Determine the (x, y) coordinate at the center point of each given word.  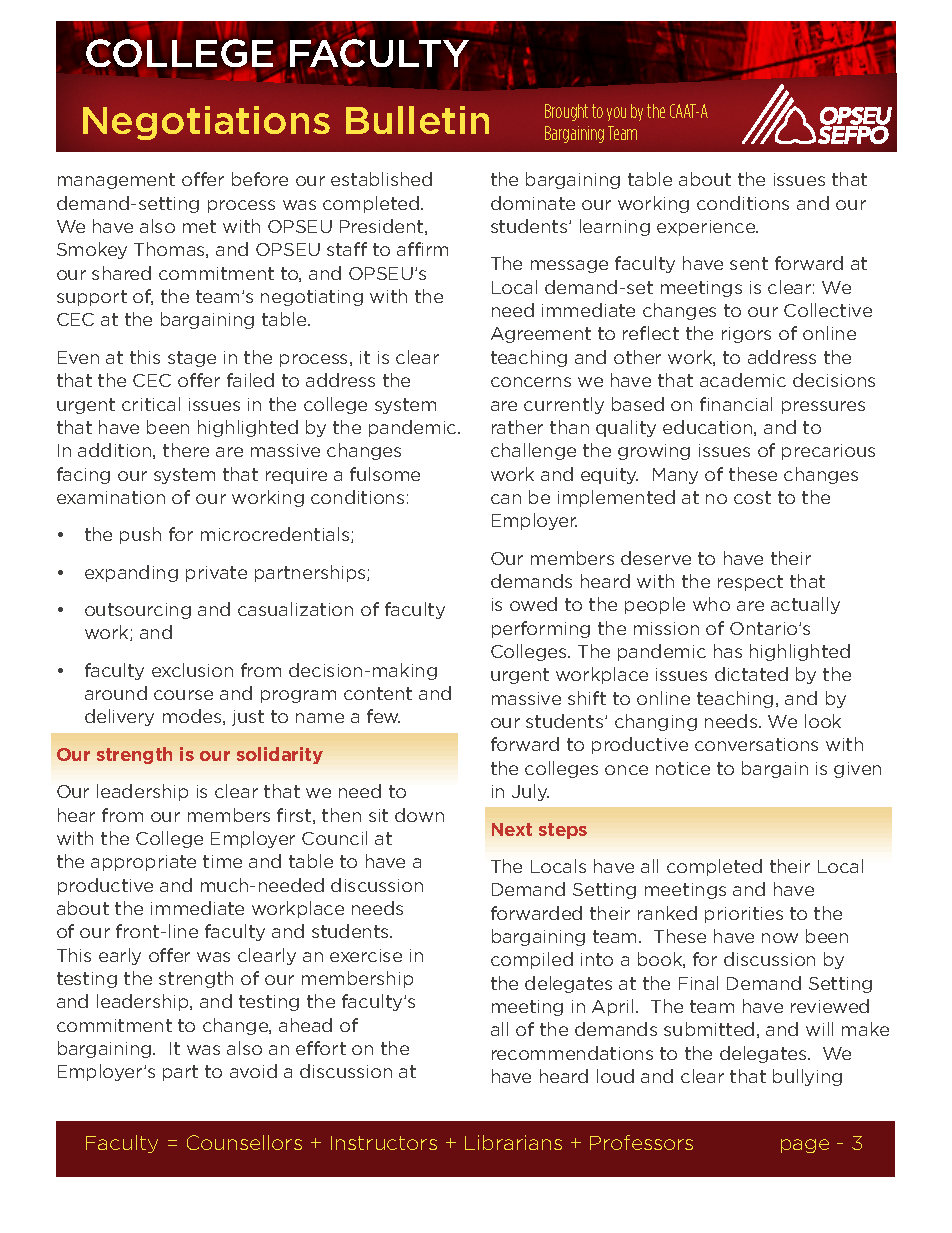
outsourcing (138, 611)
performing (541, 629)
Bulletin (417, 120)
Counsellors (244, 1142)
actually (805, 605)
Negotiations (206, 123)
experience (707, 228)
